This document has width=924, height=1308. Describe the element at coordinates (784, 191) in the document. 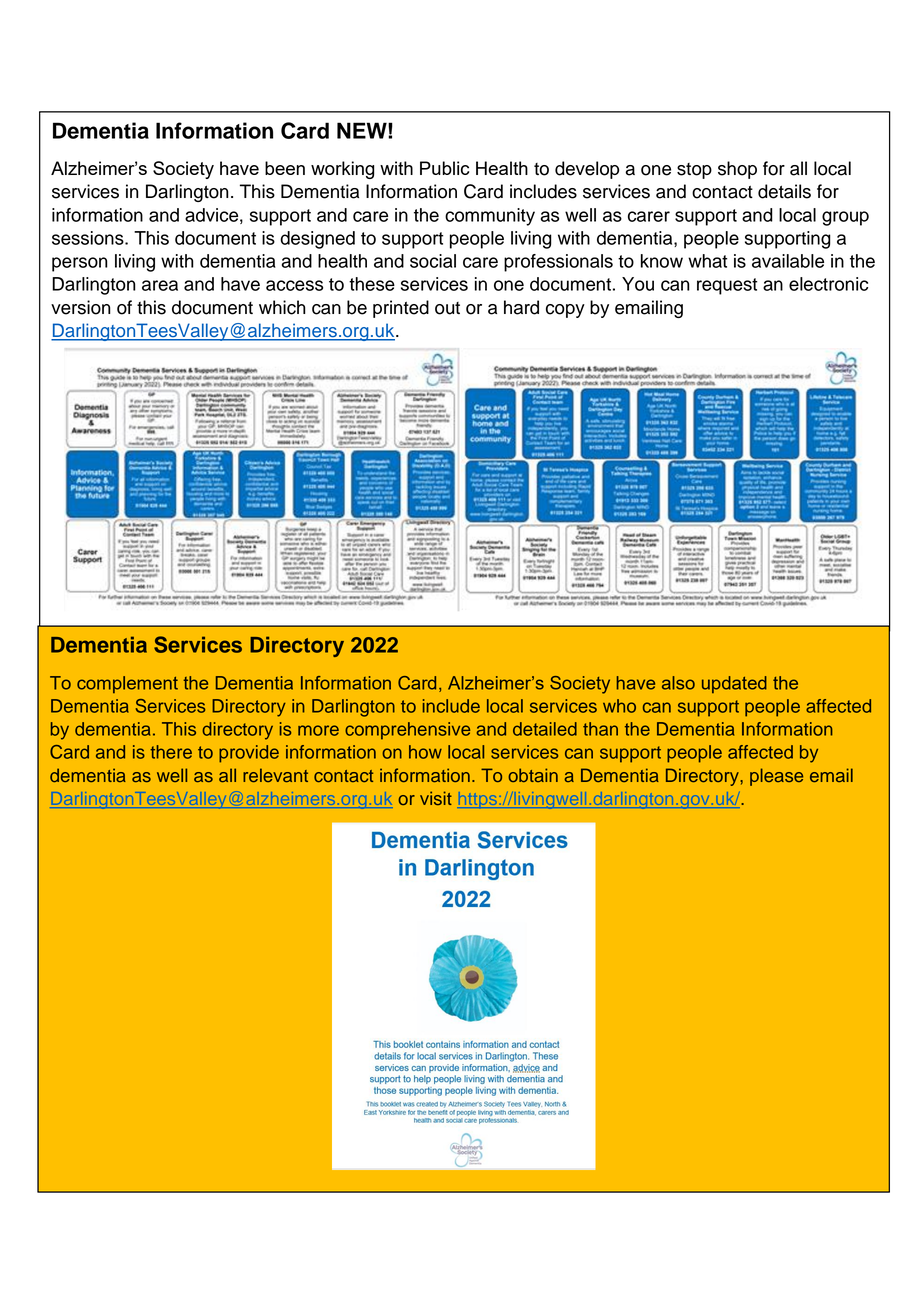

I see `details` at that location.
